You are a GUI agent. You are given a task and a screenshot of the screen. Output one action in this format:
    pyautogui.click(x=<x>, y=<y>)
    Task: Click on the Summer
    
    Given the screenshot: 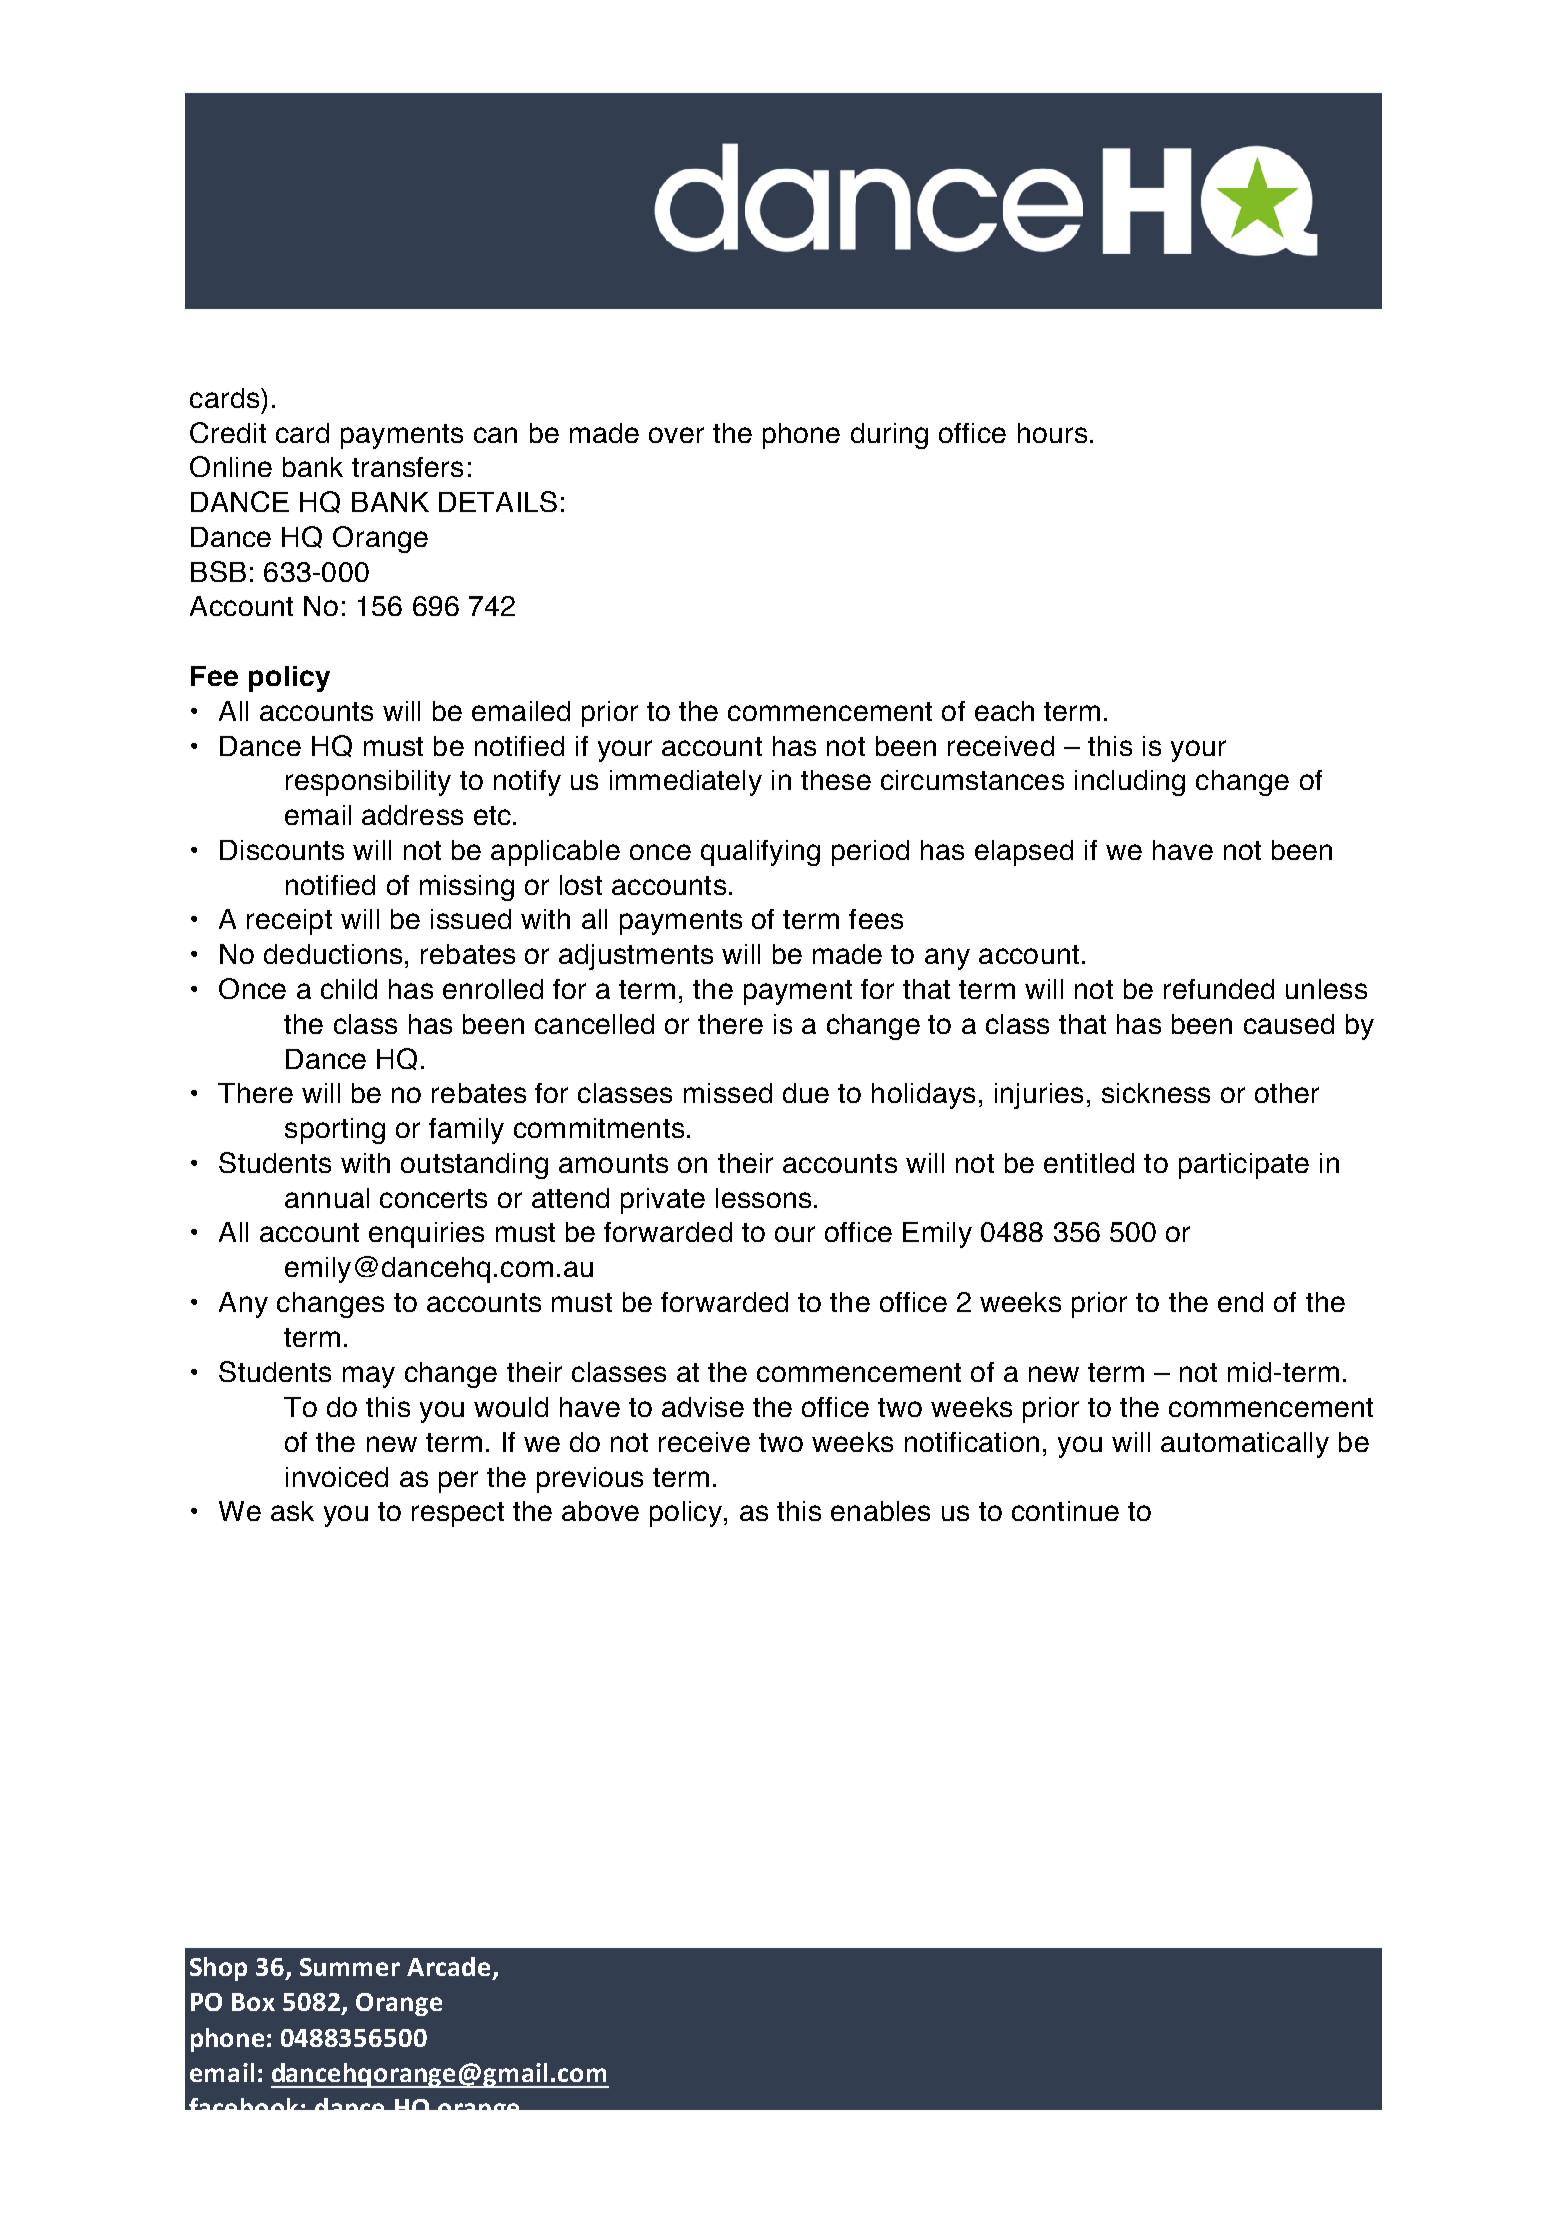 What is the action you would take?
    pyautogui.click(x=350, y=1967)
